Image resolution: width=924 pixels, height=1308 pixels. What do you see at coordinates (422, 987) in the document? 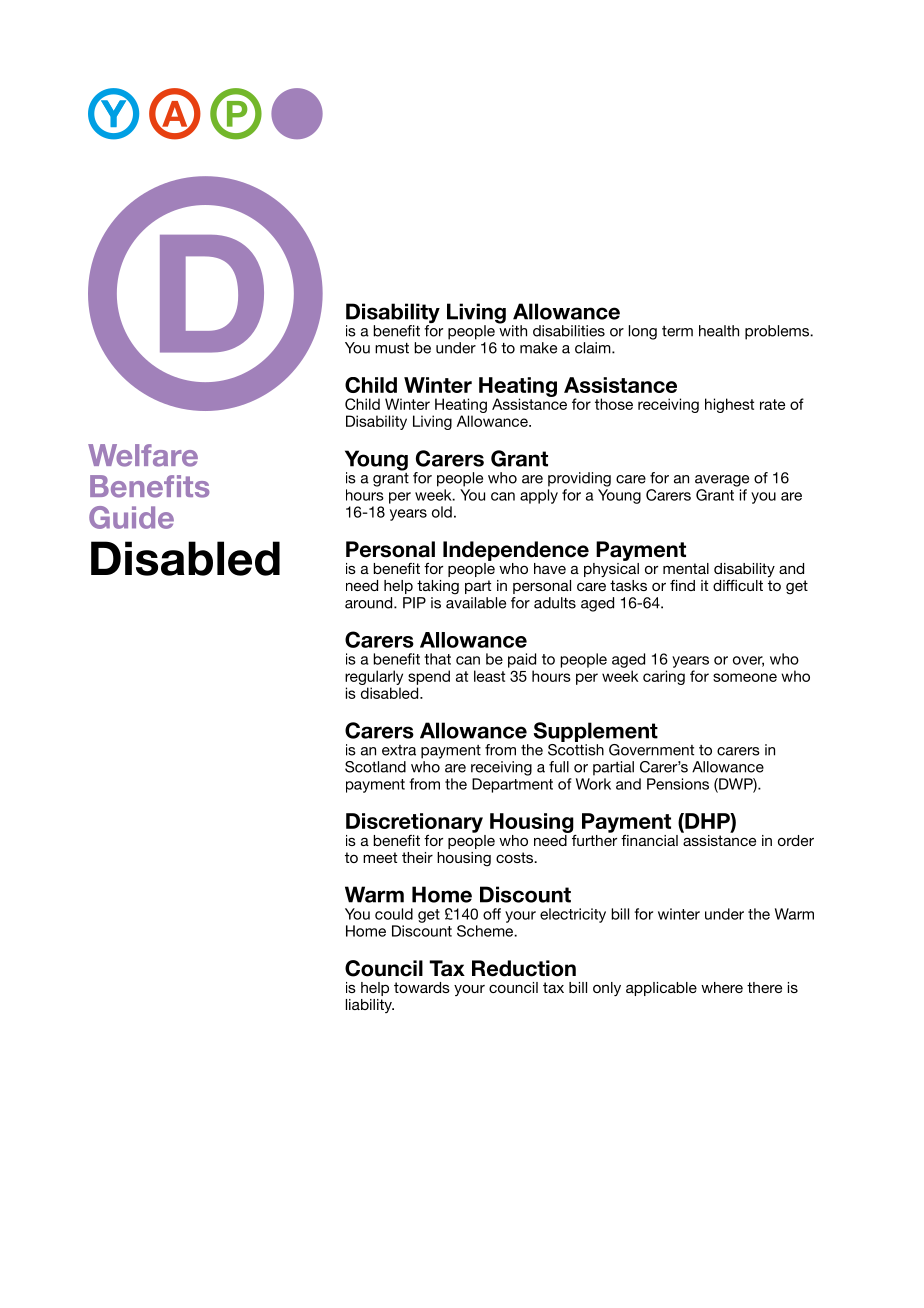
I see `towards` at bounding box center [422, 987].
